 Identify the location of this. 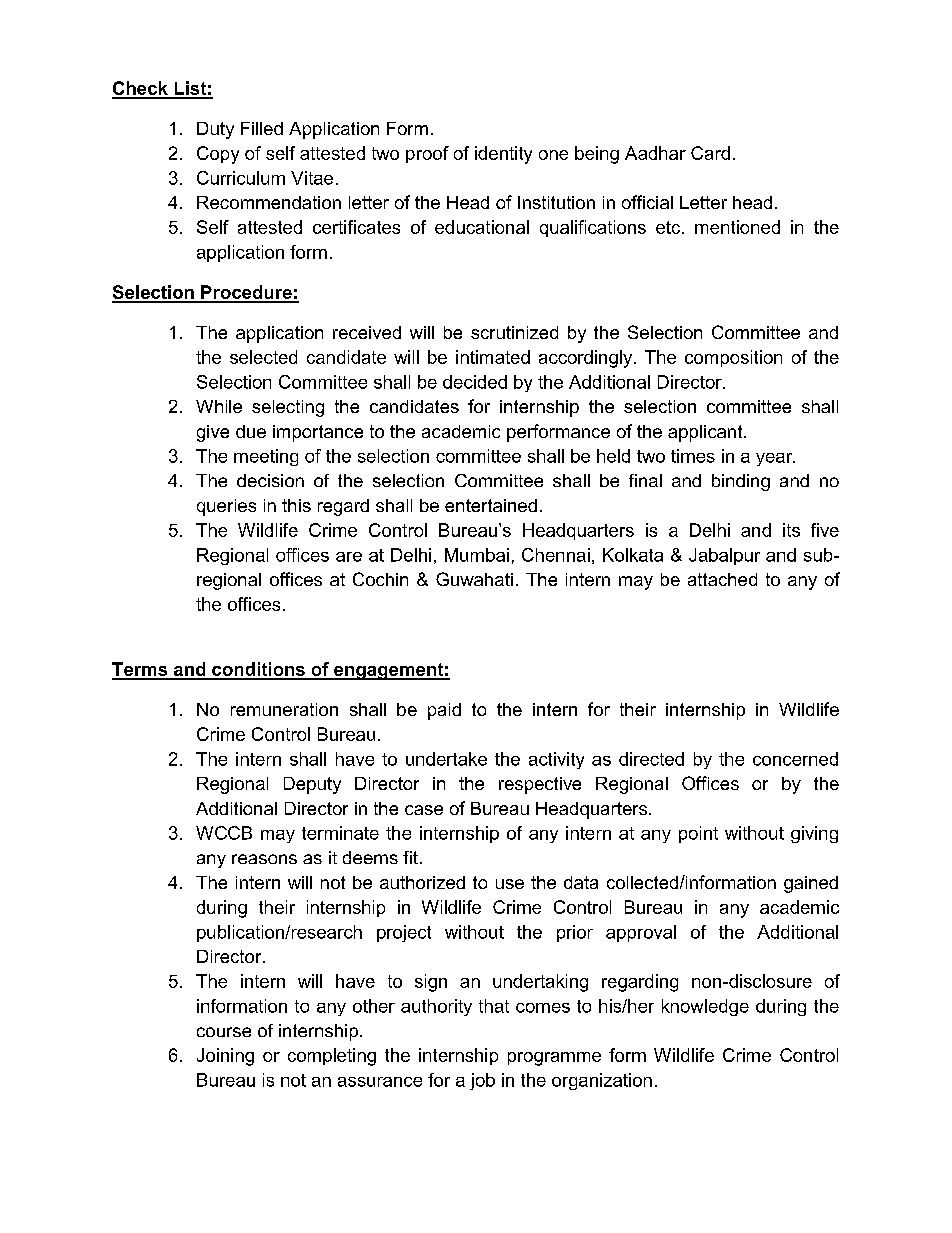
(296, 505).
